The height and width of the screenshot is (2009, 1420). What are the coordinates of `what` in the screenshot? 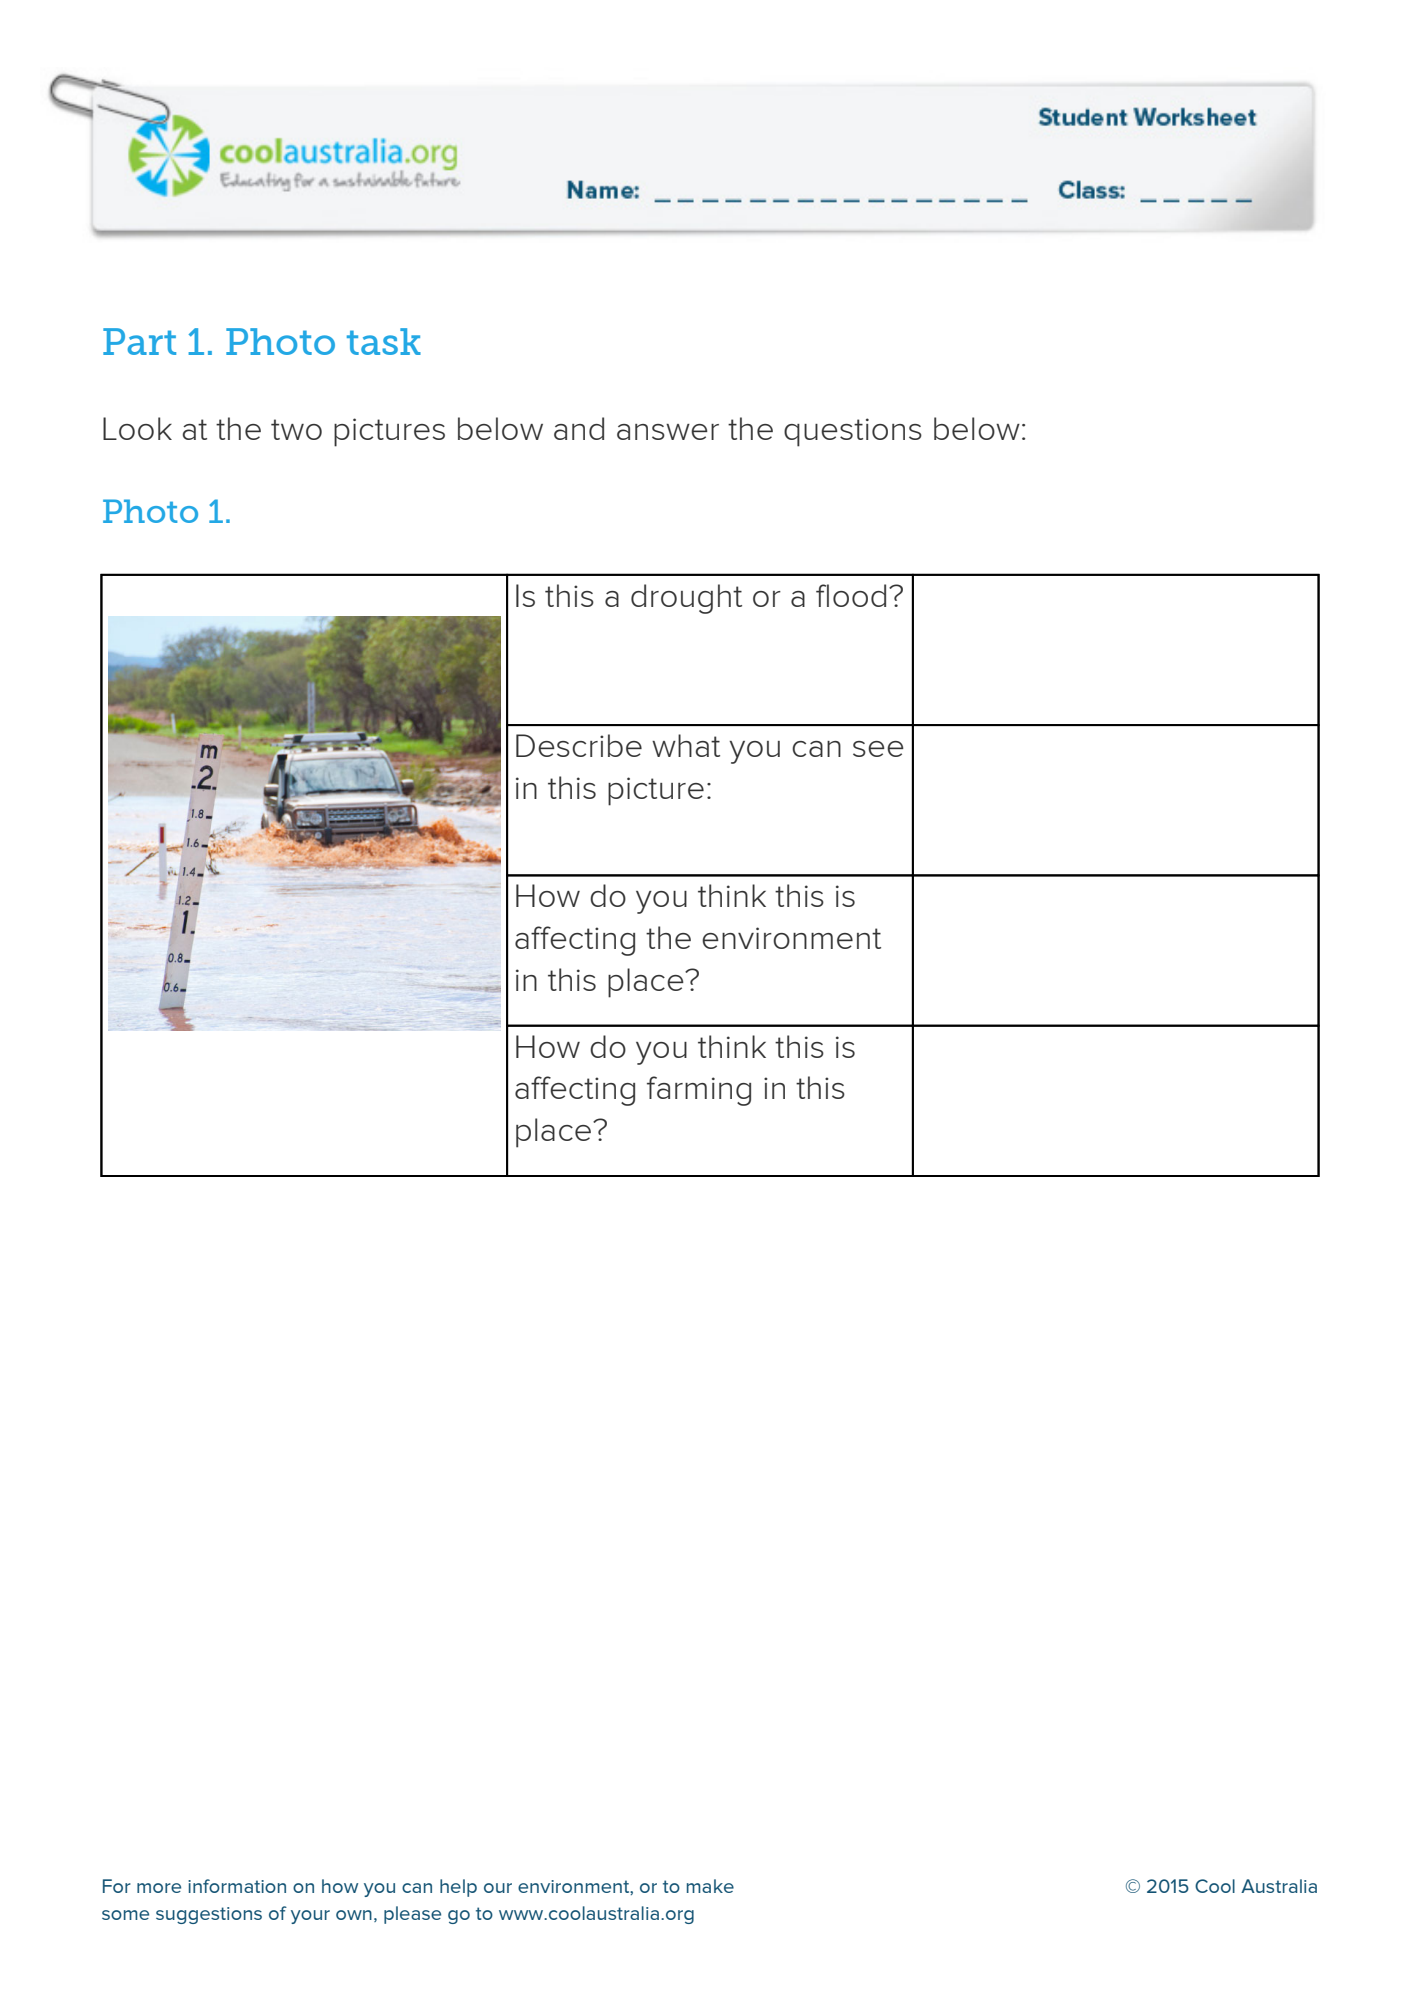 It's located at (686, 745).
